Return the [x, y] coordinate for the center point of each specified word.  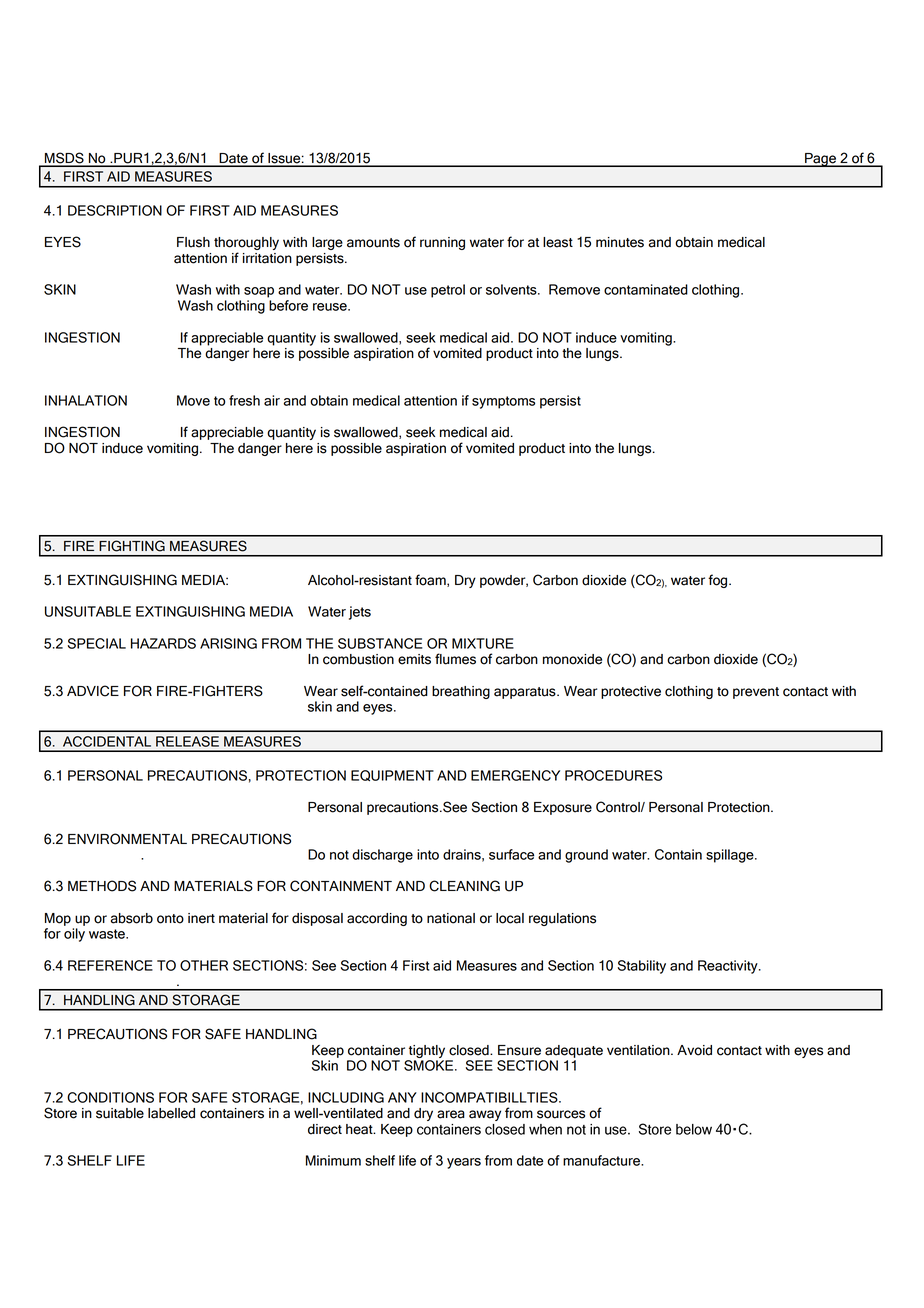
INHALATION [86, 400]
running [442, 243]
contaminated [646, 289]
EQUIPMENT [392, 775]
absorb [132, 918]
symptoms [503, 402]
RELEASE [187, 741]
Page [821, 160]
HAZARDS [163, 643]
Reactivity [729, 967]
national [451, 918]
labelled [171, 1113]
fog [719, 581]
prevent [756, 693]
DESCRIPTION [115, 210]
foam [431, 580]
